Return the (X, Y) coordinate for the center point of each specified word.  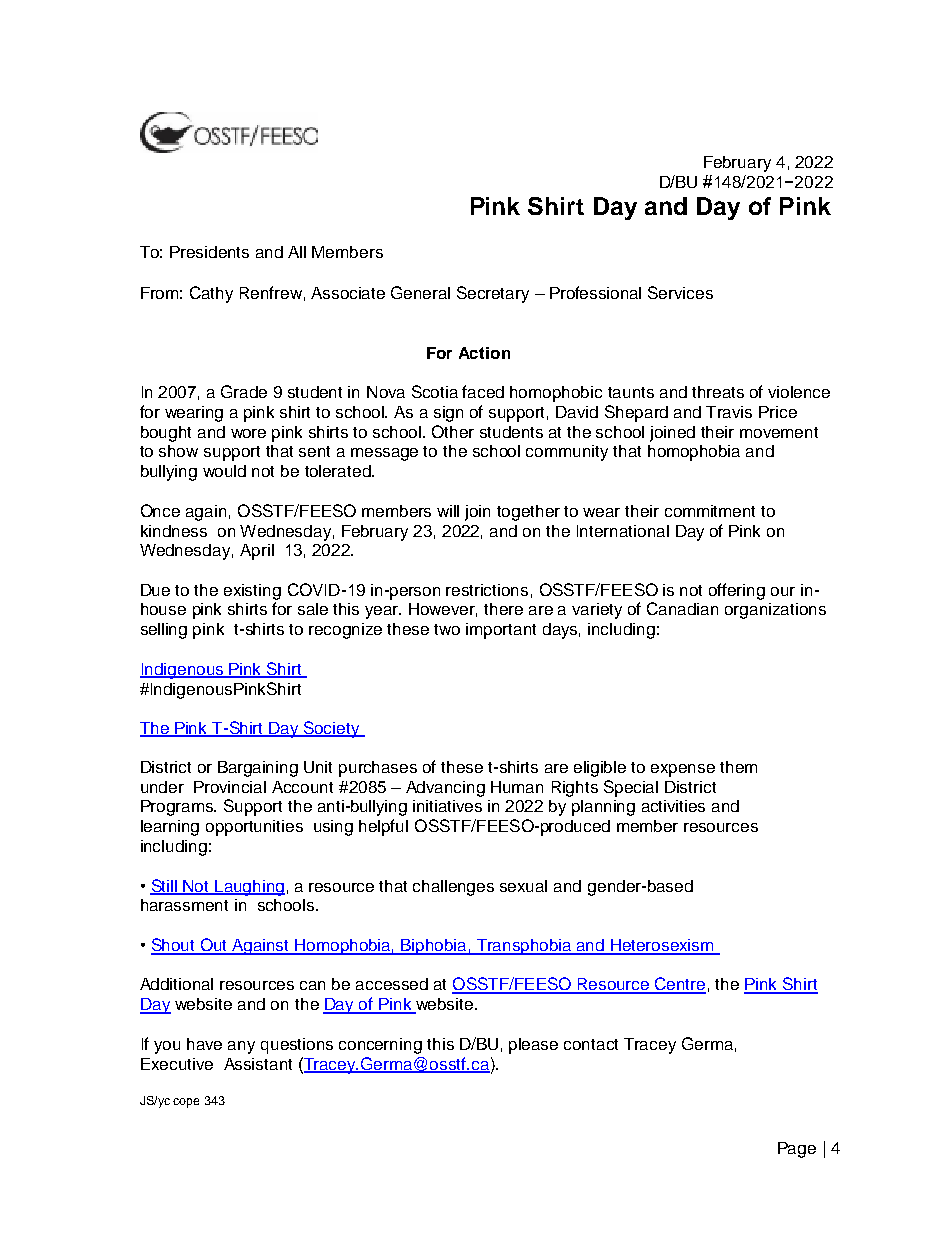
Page (797, 1150)
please (533, 1046)
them (738, 767)
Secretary (493, 294)
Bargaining (258, 769)
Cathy (211, 294)
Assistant (258, 1064)
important (501, 631)
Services (680, 292)
